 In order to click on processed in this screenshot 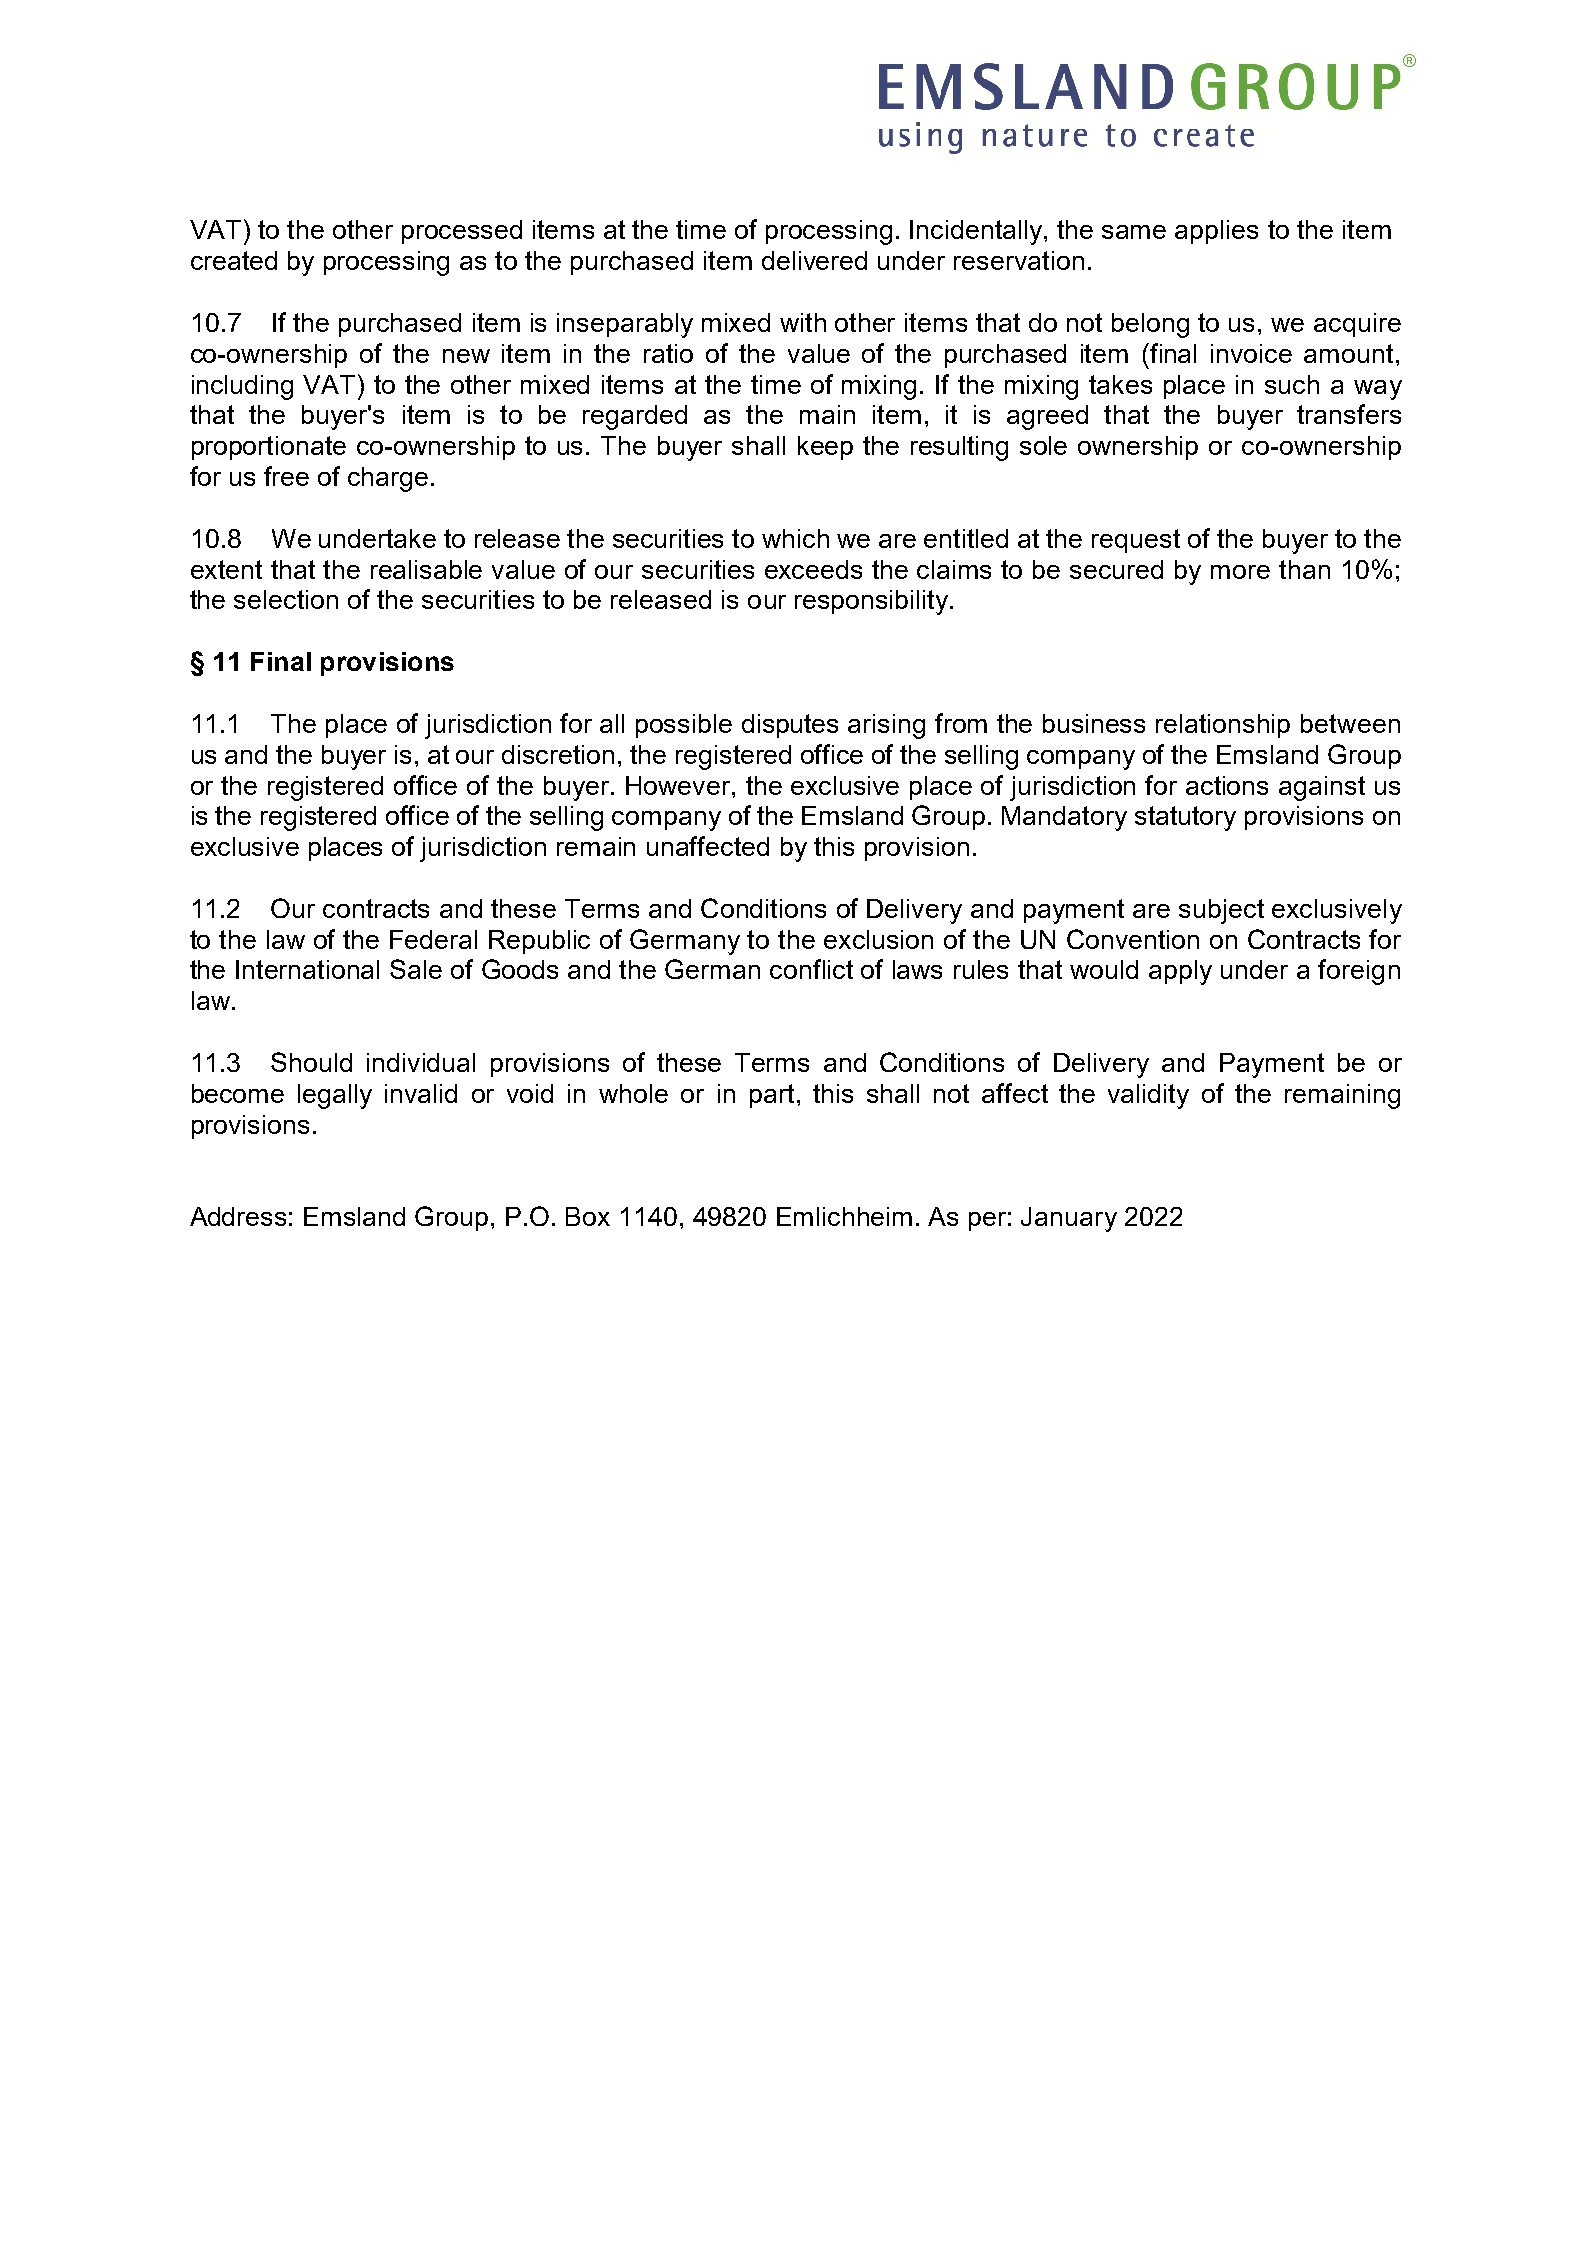, I will do `click(462, 232)`.
